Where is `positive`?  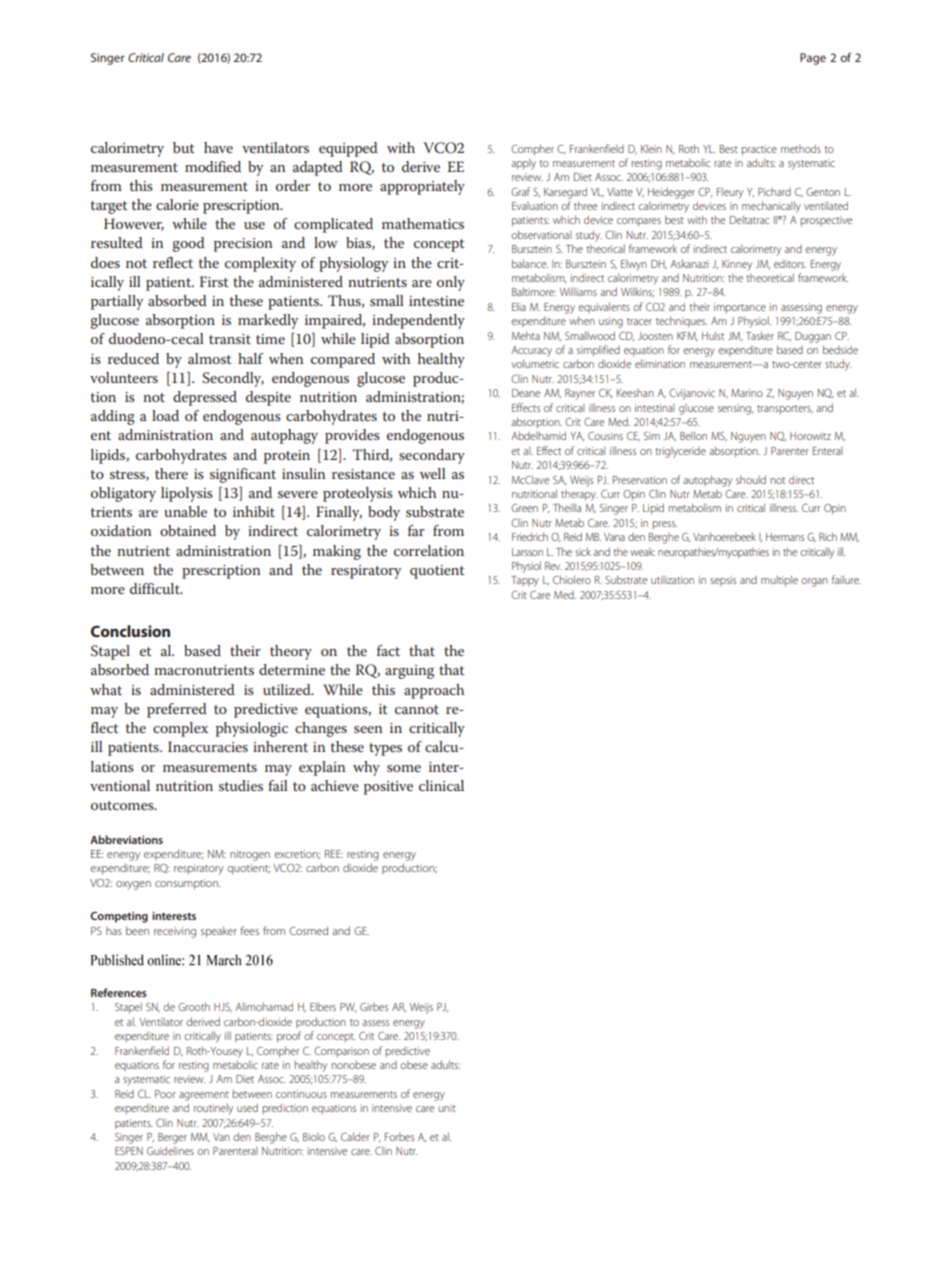
positive is located at coordinates (388, 788).
